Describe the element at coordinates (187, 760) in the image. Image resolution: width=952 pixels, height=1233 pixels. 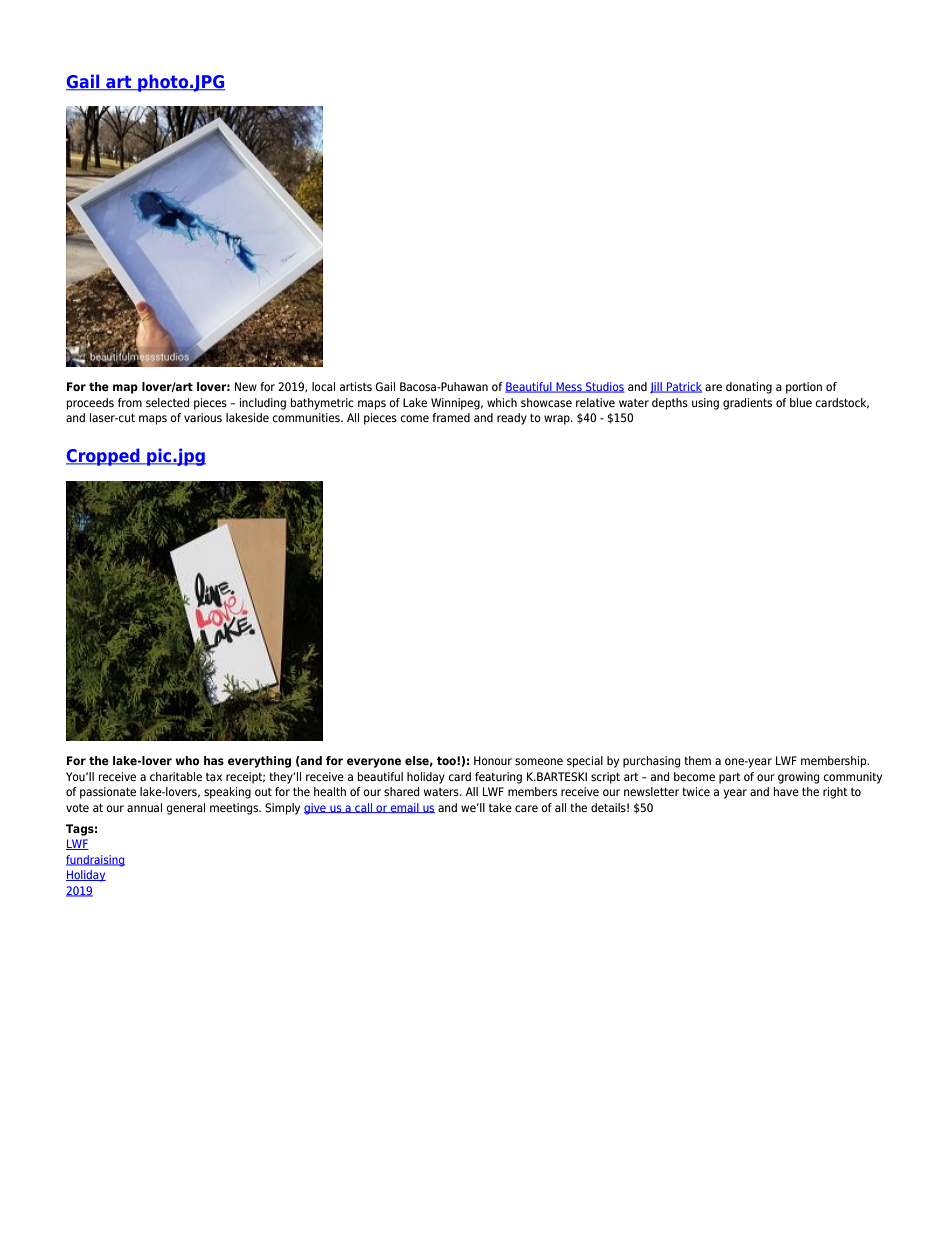
I see `who` at that location.
